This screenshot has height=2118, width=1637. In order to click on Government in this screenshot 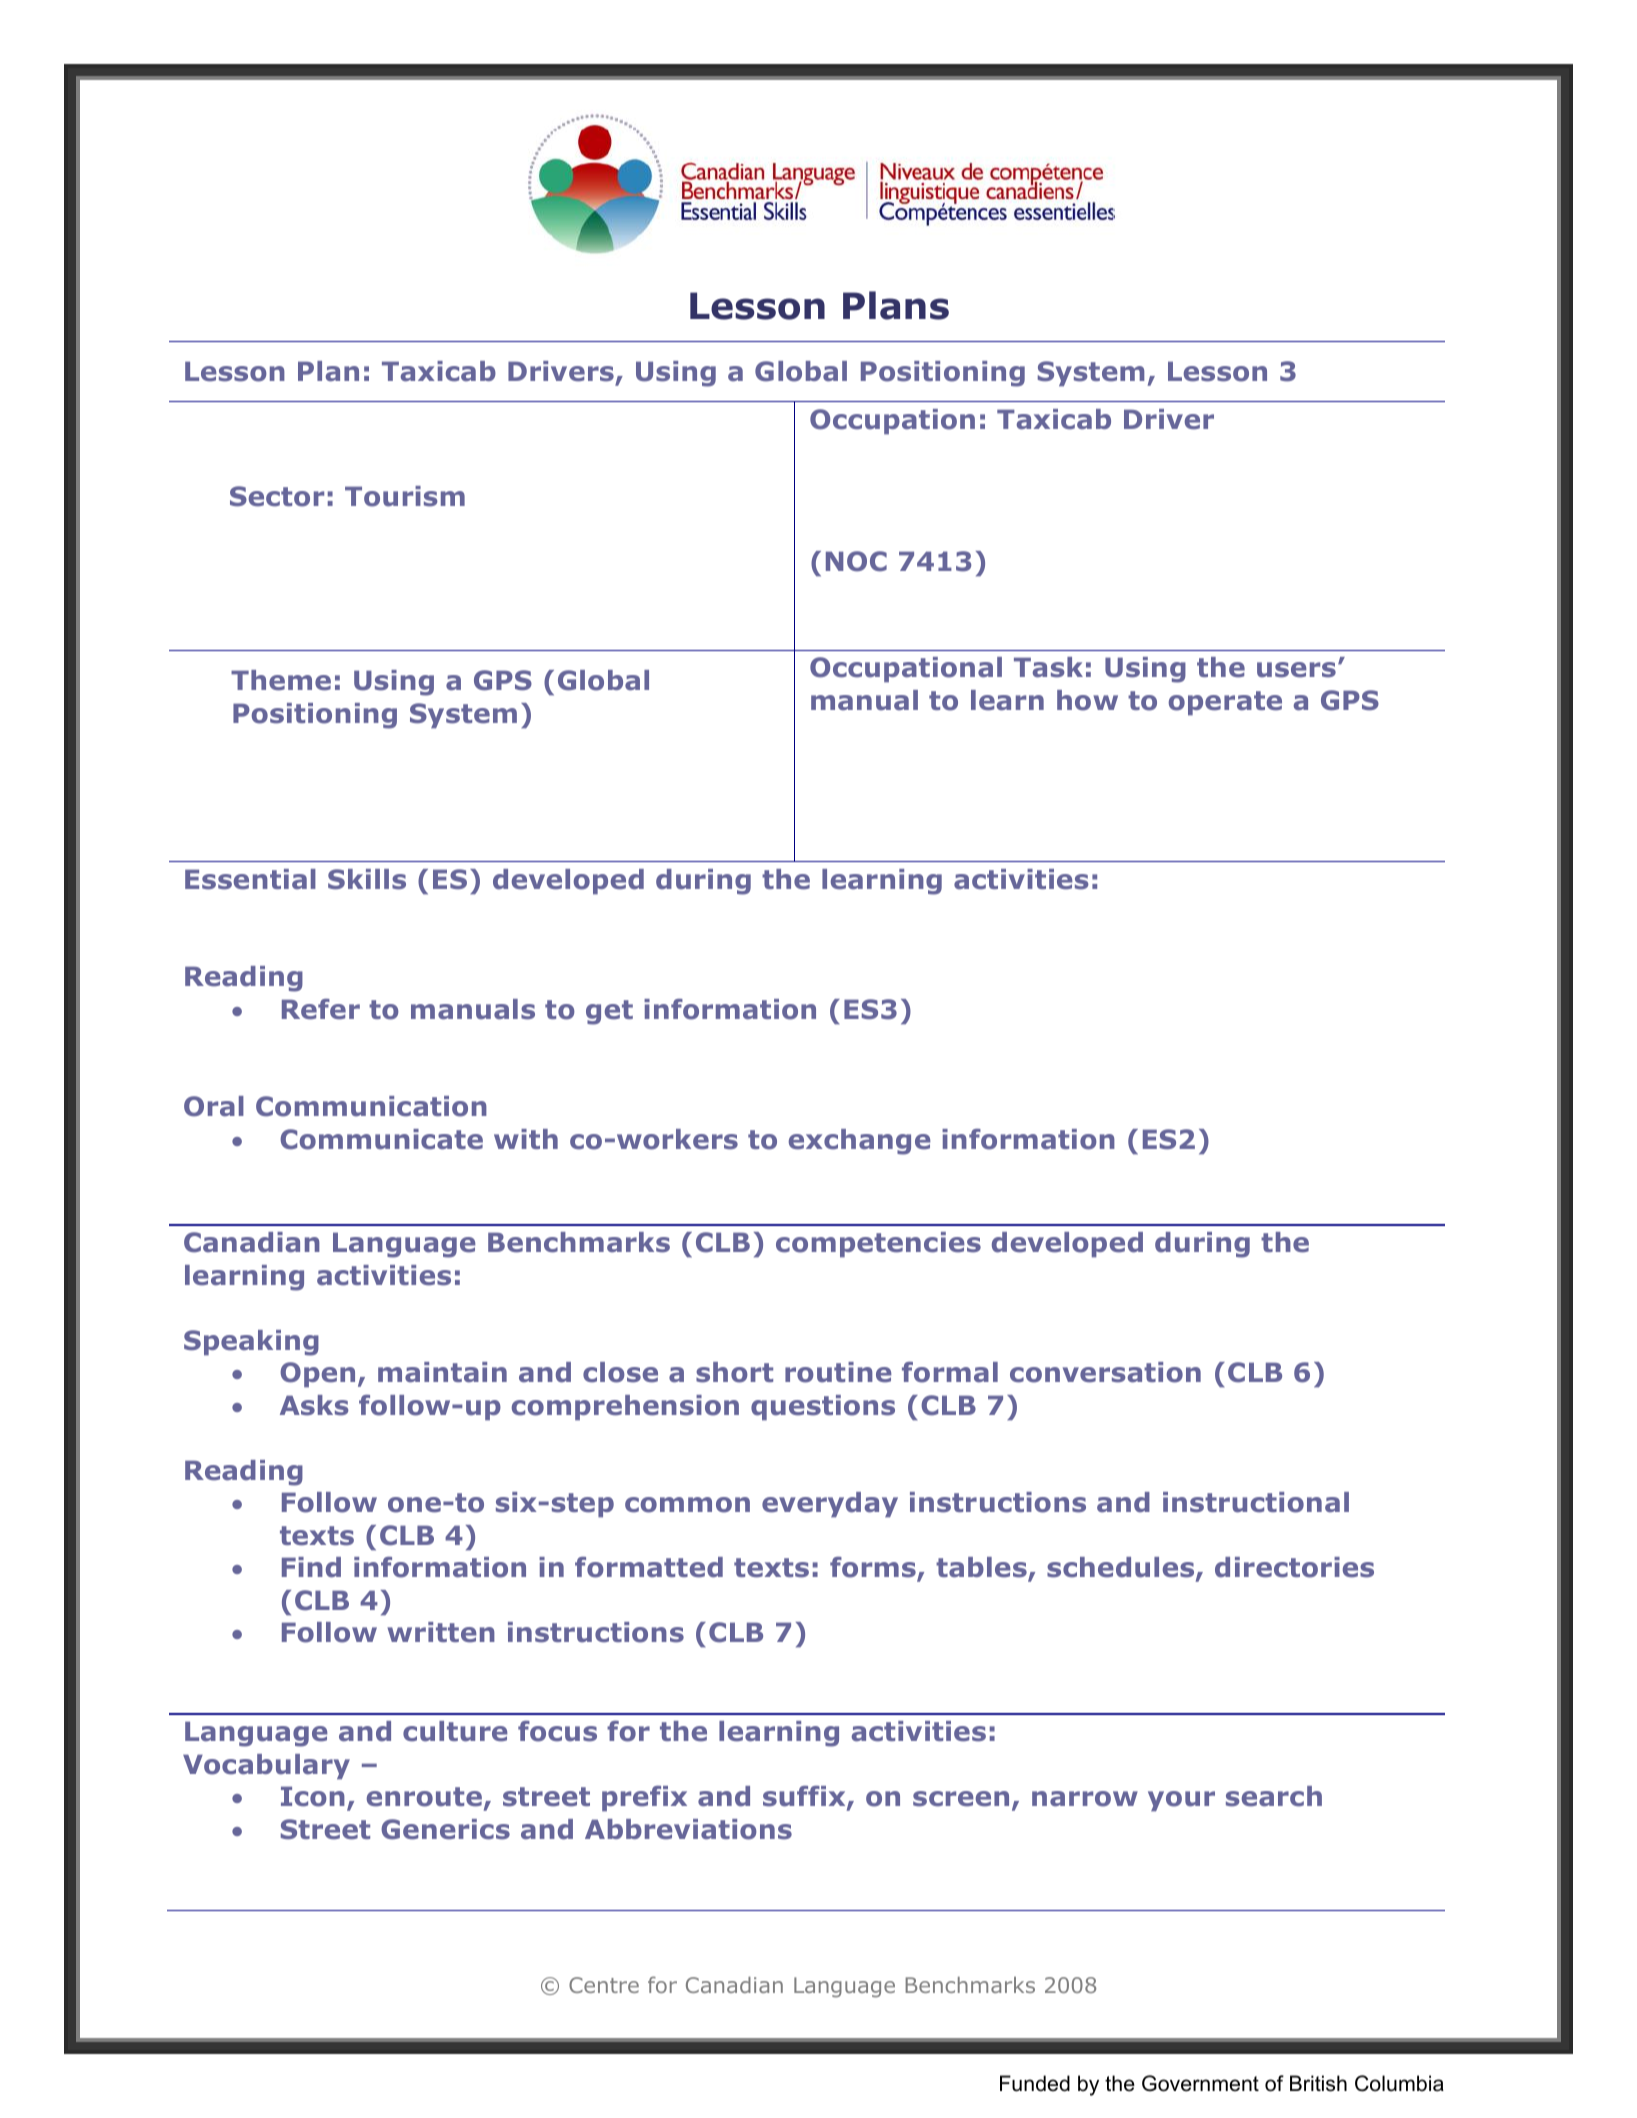, I will do `click(1200, 2083)`.
